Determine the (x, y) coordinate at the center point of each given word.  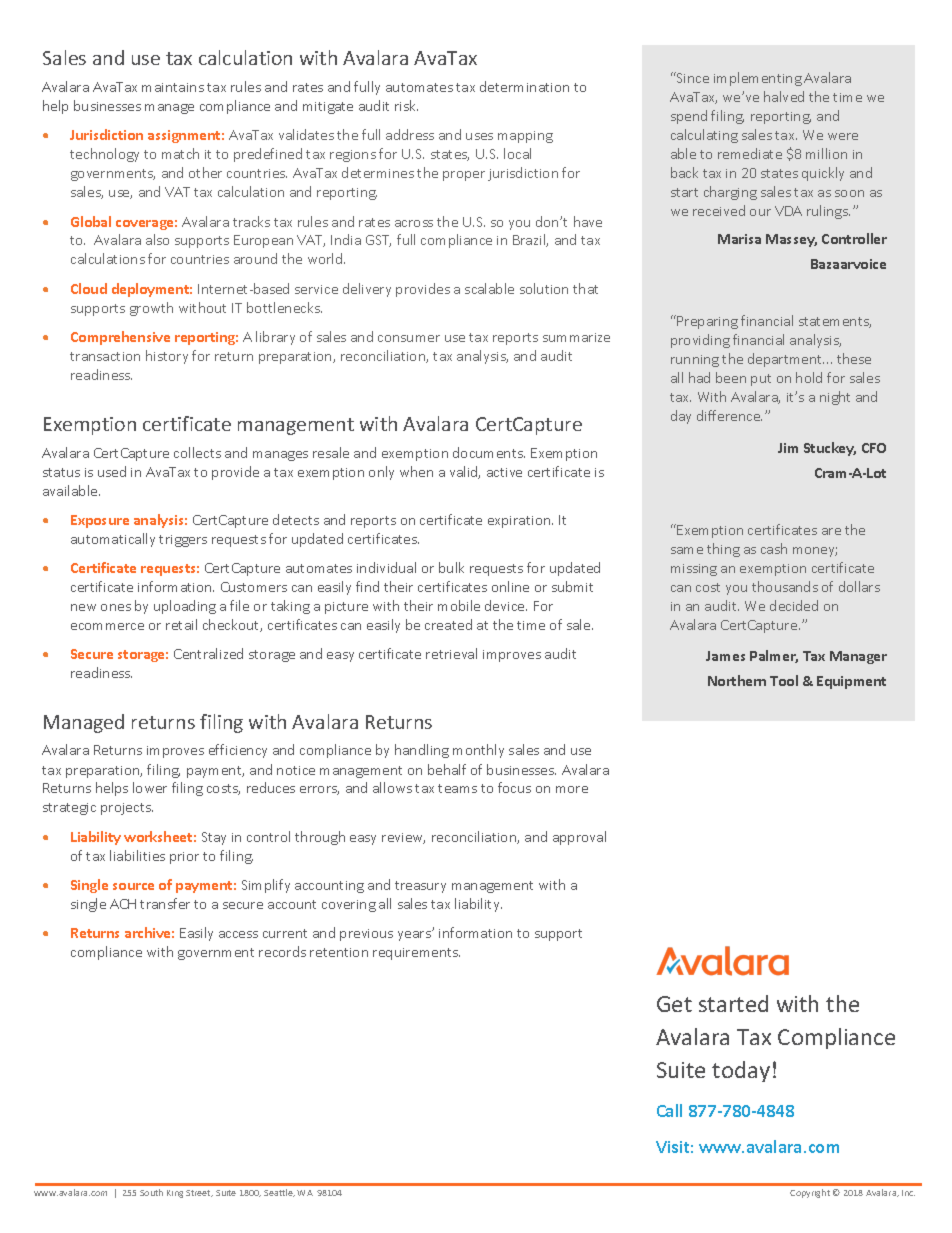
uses (479, 136)
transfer (165, 903)
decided (794, 605)
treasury (420, 887)
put (761, 380)
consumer (409, 338)
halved (784, 96)
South (151, 1192)
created (448, 624)
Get (674, 1004)
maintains (173, 87)
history (167, 357)
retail (181, 624)
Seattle (279, 1193)
